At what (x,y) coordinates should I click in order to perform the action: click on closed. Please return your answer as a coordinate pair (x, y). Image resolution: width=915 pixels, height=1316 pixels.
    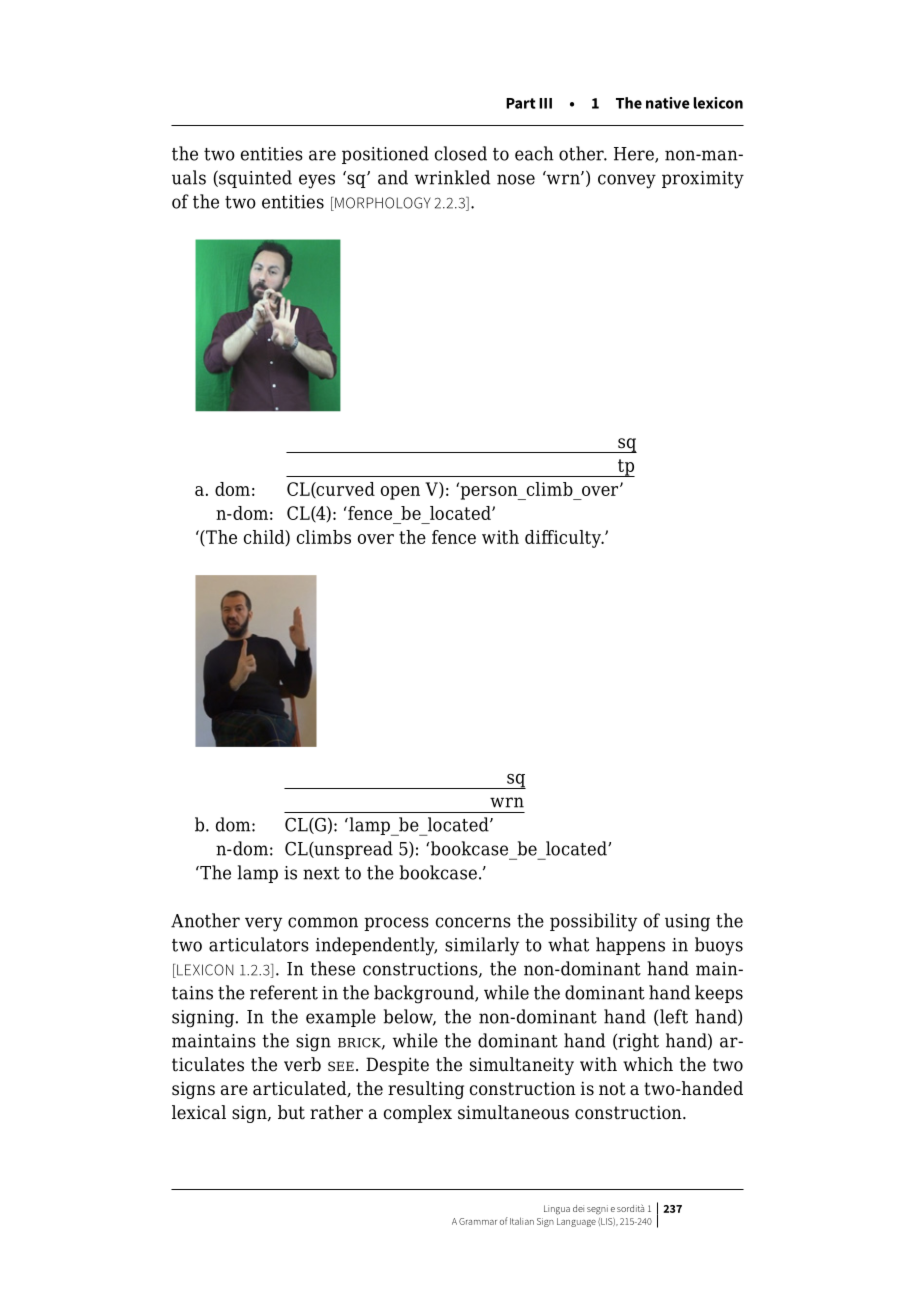
    Looking at the image, I should click on (461, 153).
